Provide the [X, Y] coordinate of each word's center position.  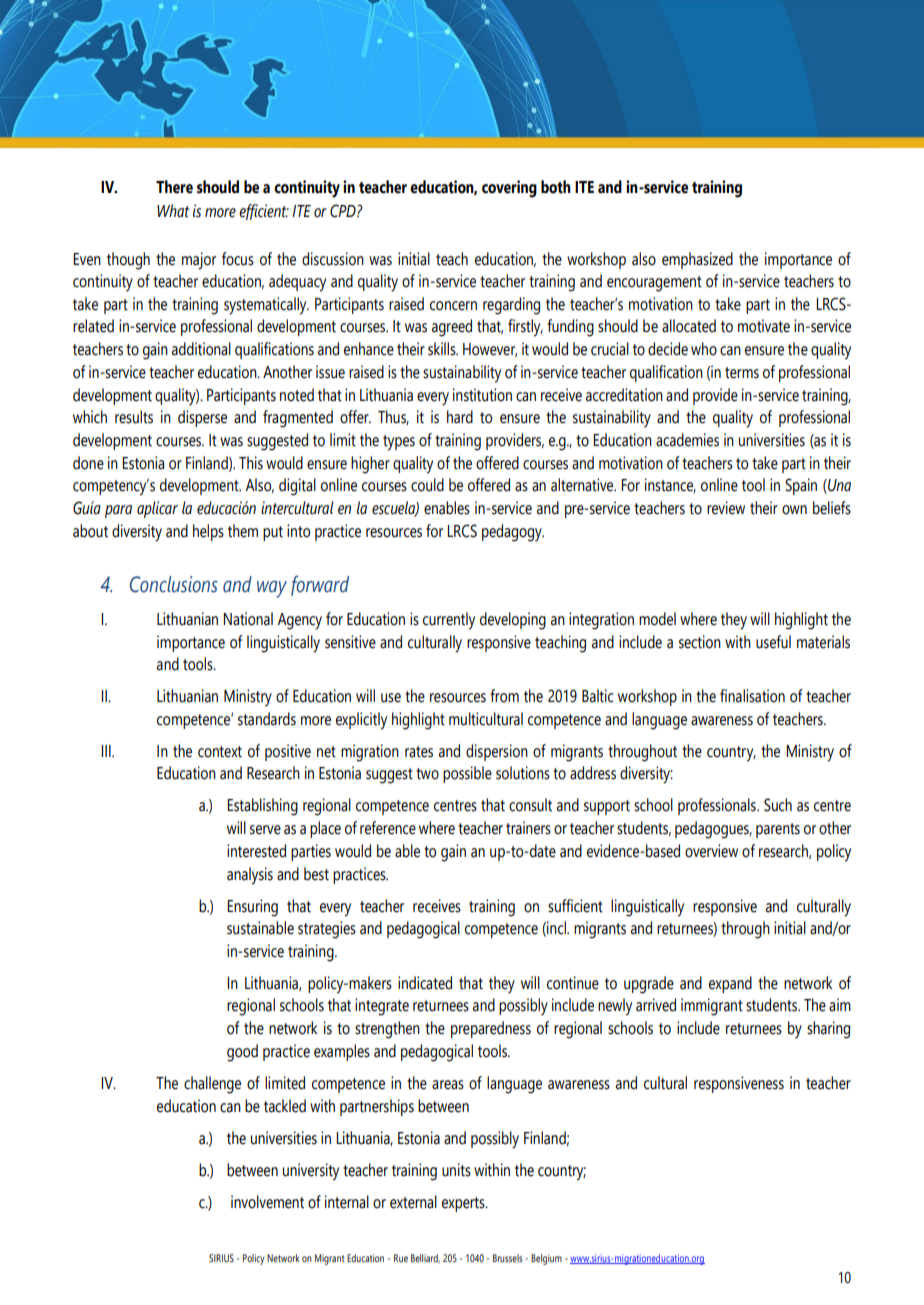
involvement [267, 1202]
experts [464, 1204]
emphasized [697, 260]
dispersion [497, 752]
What [173, 211]
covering [509, 189]
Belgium [546, 1259]
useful [773, 642]
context [220, 752]
